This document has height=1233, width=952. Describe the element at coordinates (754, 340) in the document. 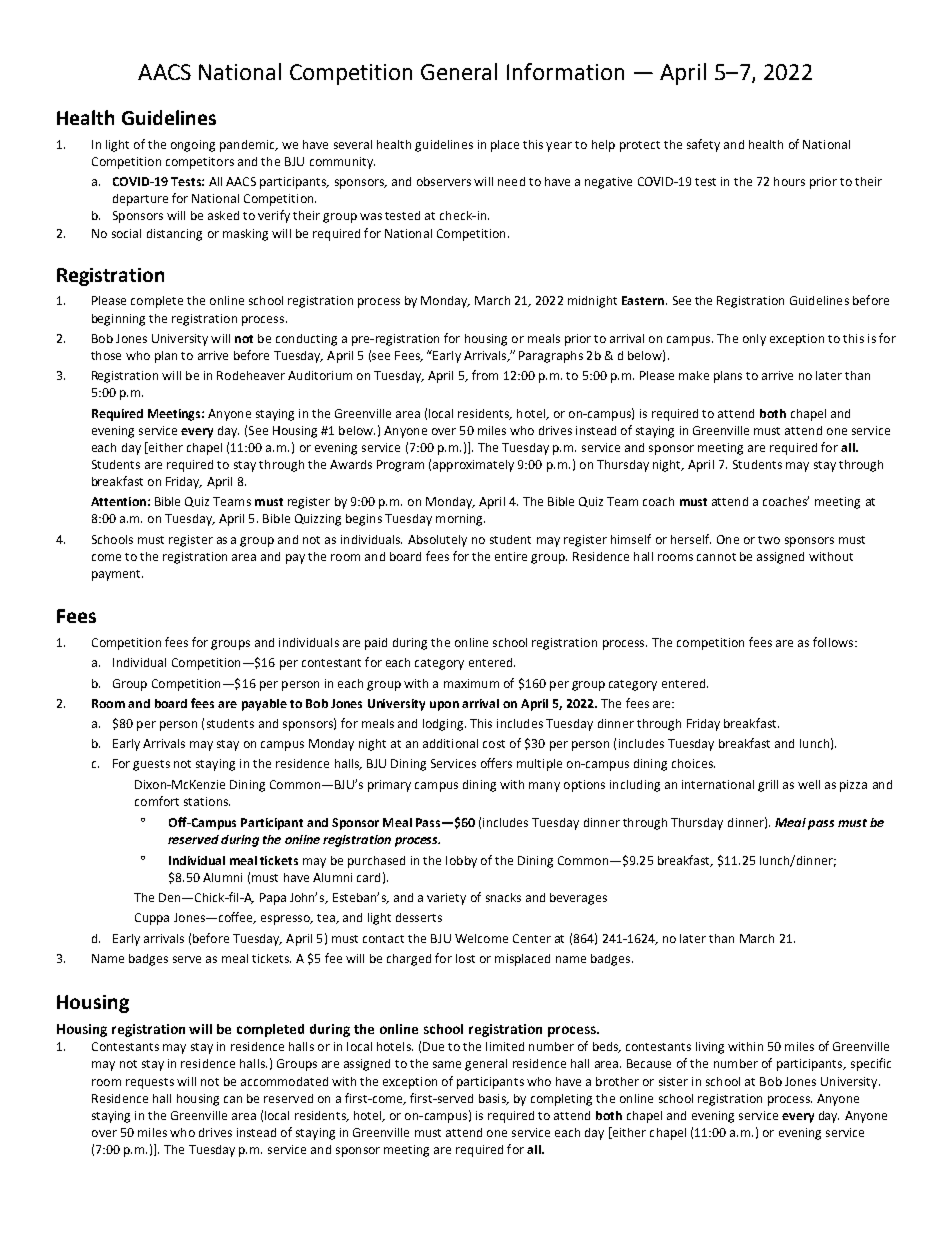

I see `only` at that location.
